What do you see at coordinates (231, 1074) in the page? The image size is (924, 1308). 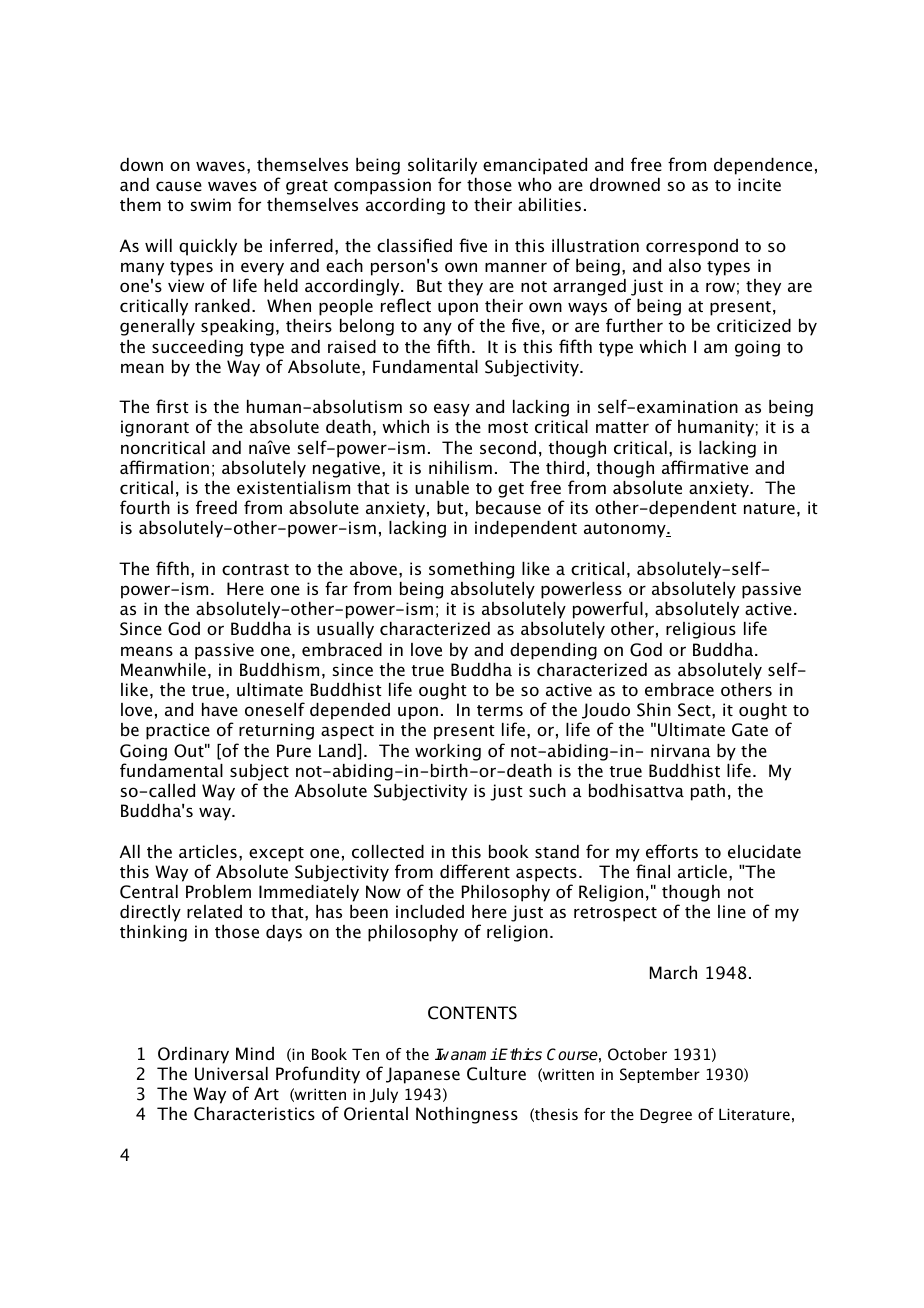 I see `Universal` at bounding box center [231, 1074].
